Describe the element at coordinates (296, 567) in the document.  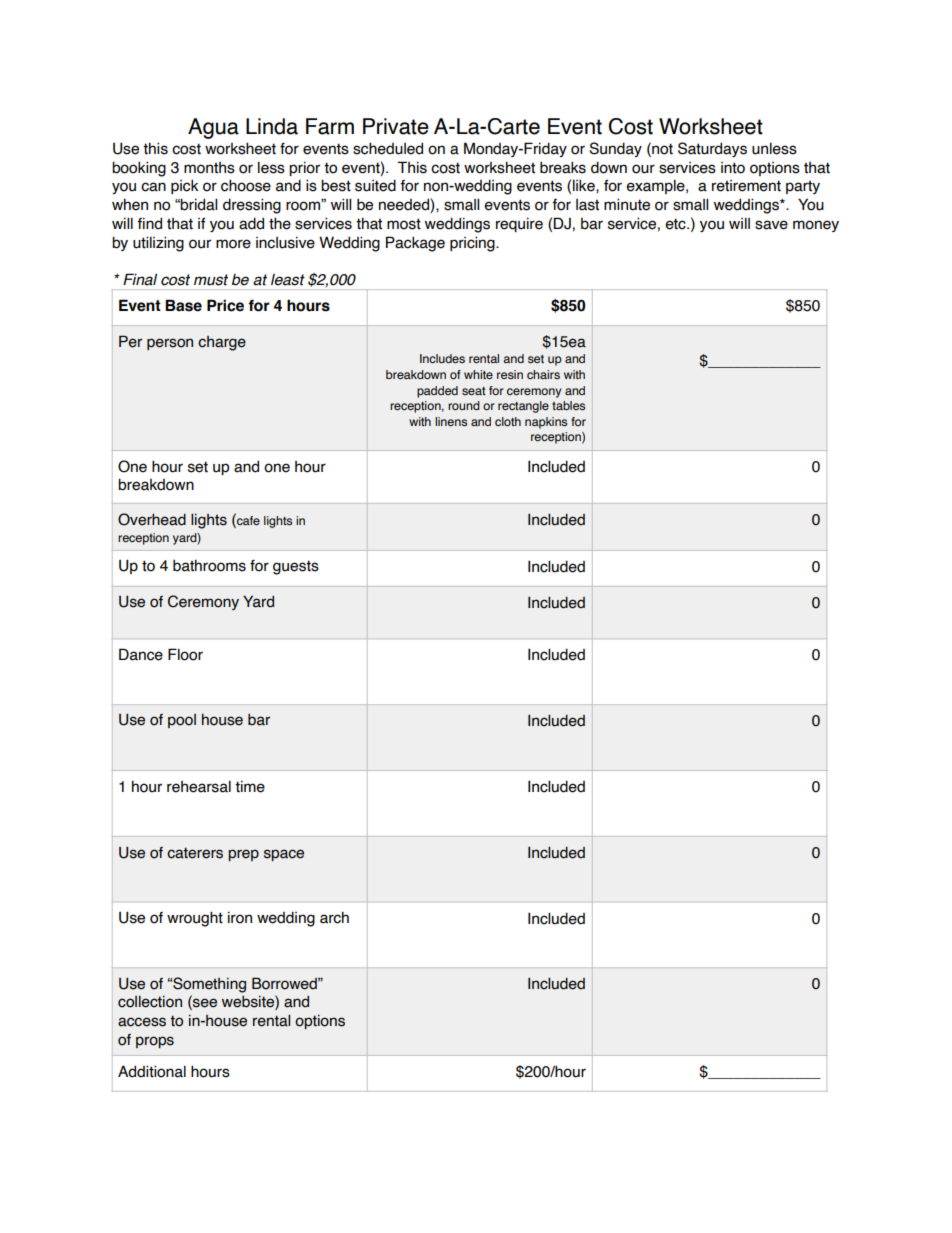
I see `guests` at that location.
